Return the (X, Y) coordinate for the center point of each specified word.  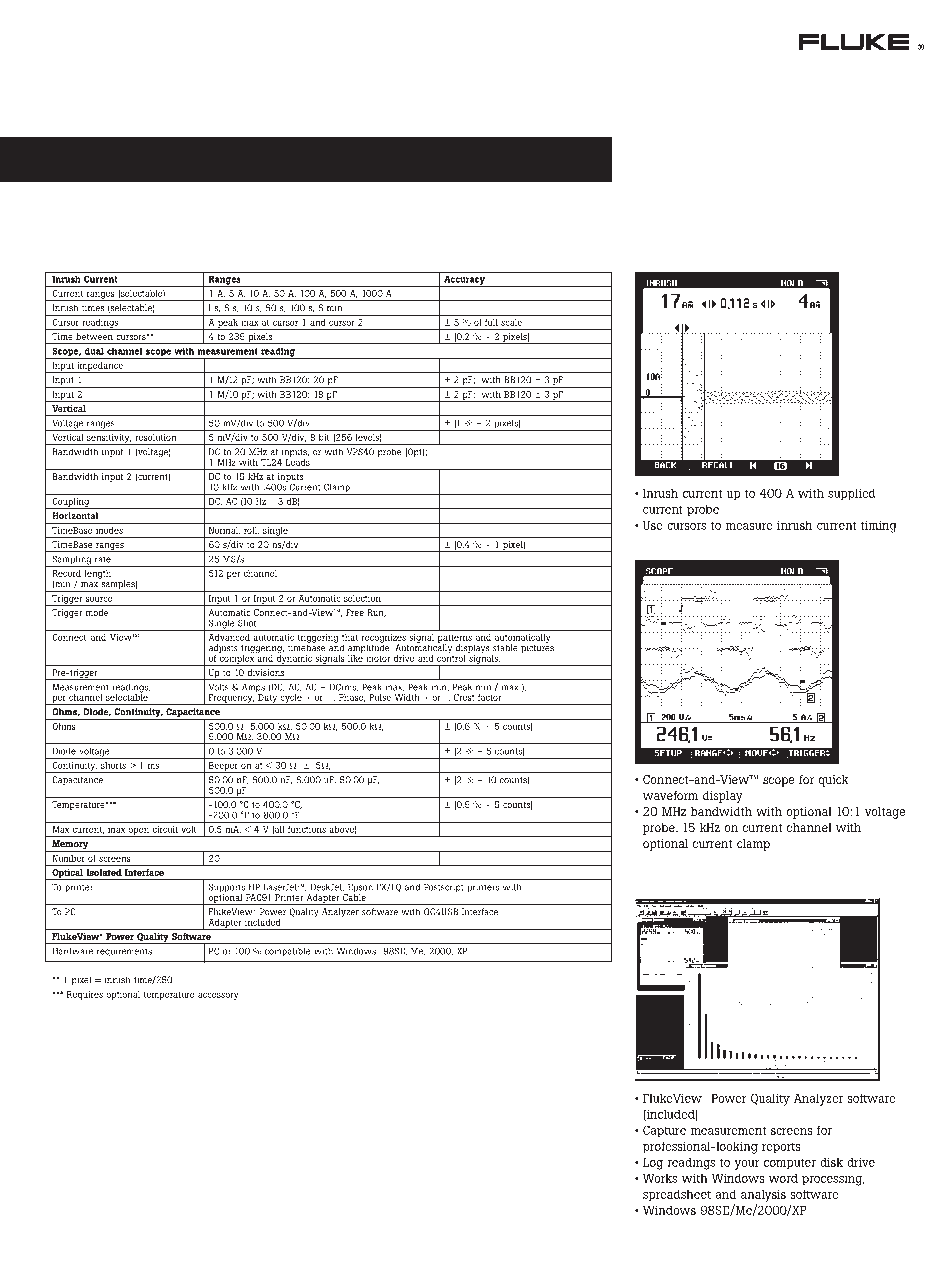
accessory (218, 996)
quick (833, 781)
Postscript (444, 887)
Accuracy (464, 281)
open (138, 832)
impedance (100, 367)
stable (505, 648)
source (99, 599)
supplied (852, 494)
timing (879, 526)
